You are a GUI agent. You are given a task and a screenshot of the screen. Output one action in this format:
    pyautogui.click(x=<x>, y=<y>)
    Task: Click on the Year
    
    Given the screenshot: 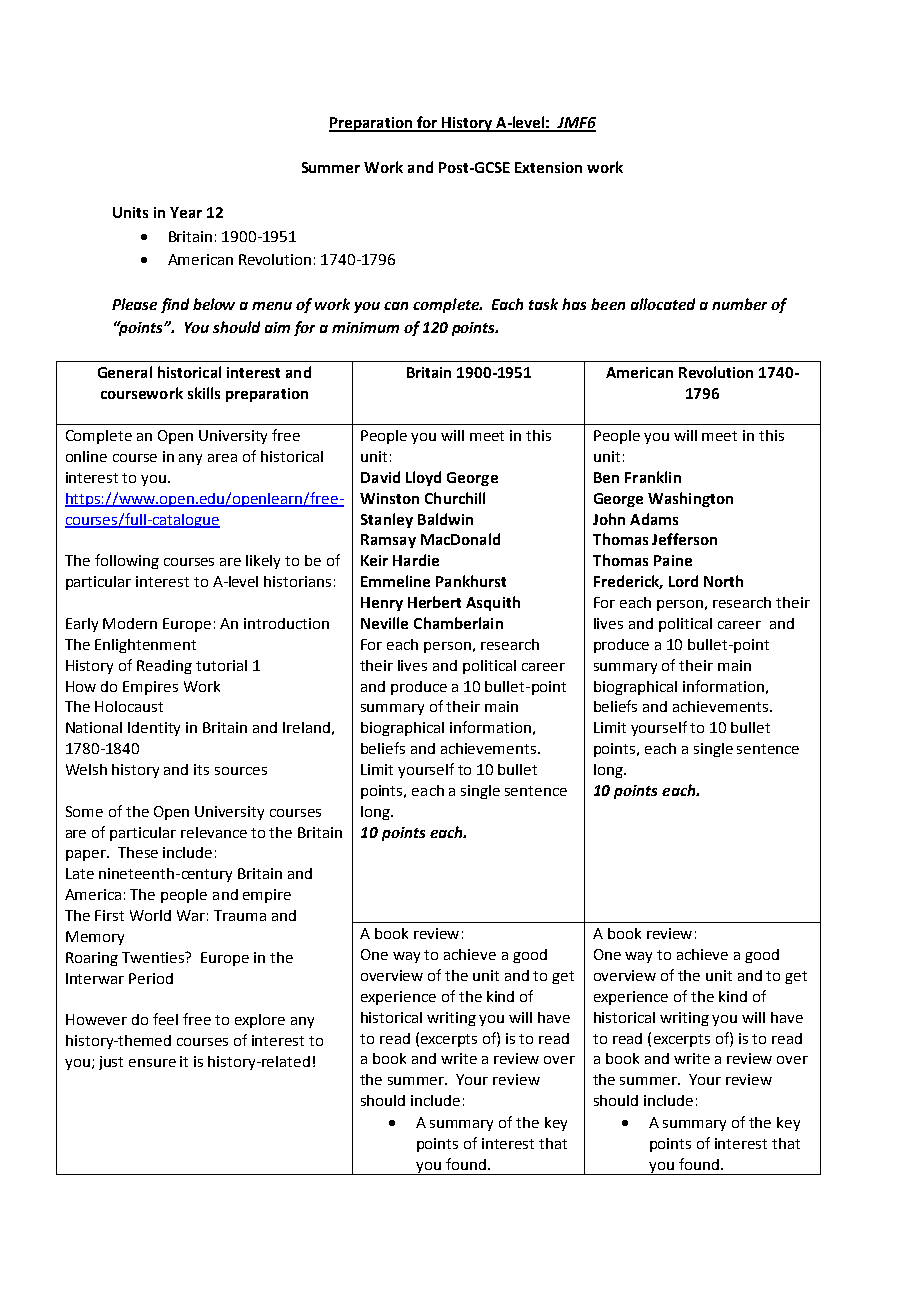 What is the action you would take?
    pyautogui.click(x=186, y=212)
